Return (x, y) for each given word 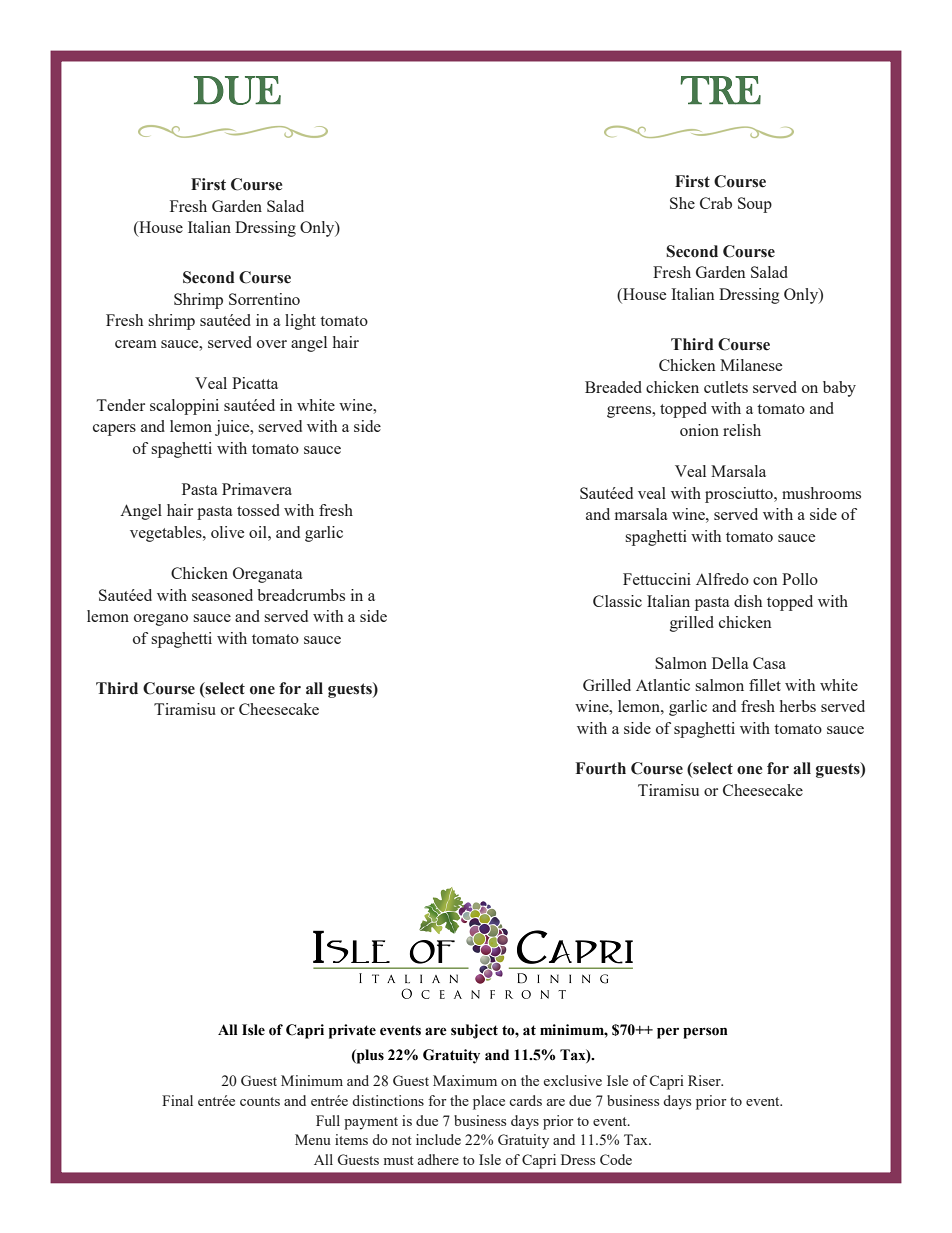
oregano (161, 620)
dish (748, 601)
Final (177, 1100)
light (300, 322)
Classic (617, 601)
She (682, 203)
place (489, 1102)
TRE (720, 90)
